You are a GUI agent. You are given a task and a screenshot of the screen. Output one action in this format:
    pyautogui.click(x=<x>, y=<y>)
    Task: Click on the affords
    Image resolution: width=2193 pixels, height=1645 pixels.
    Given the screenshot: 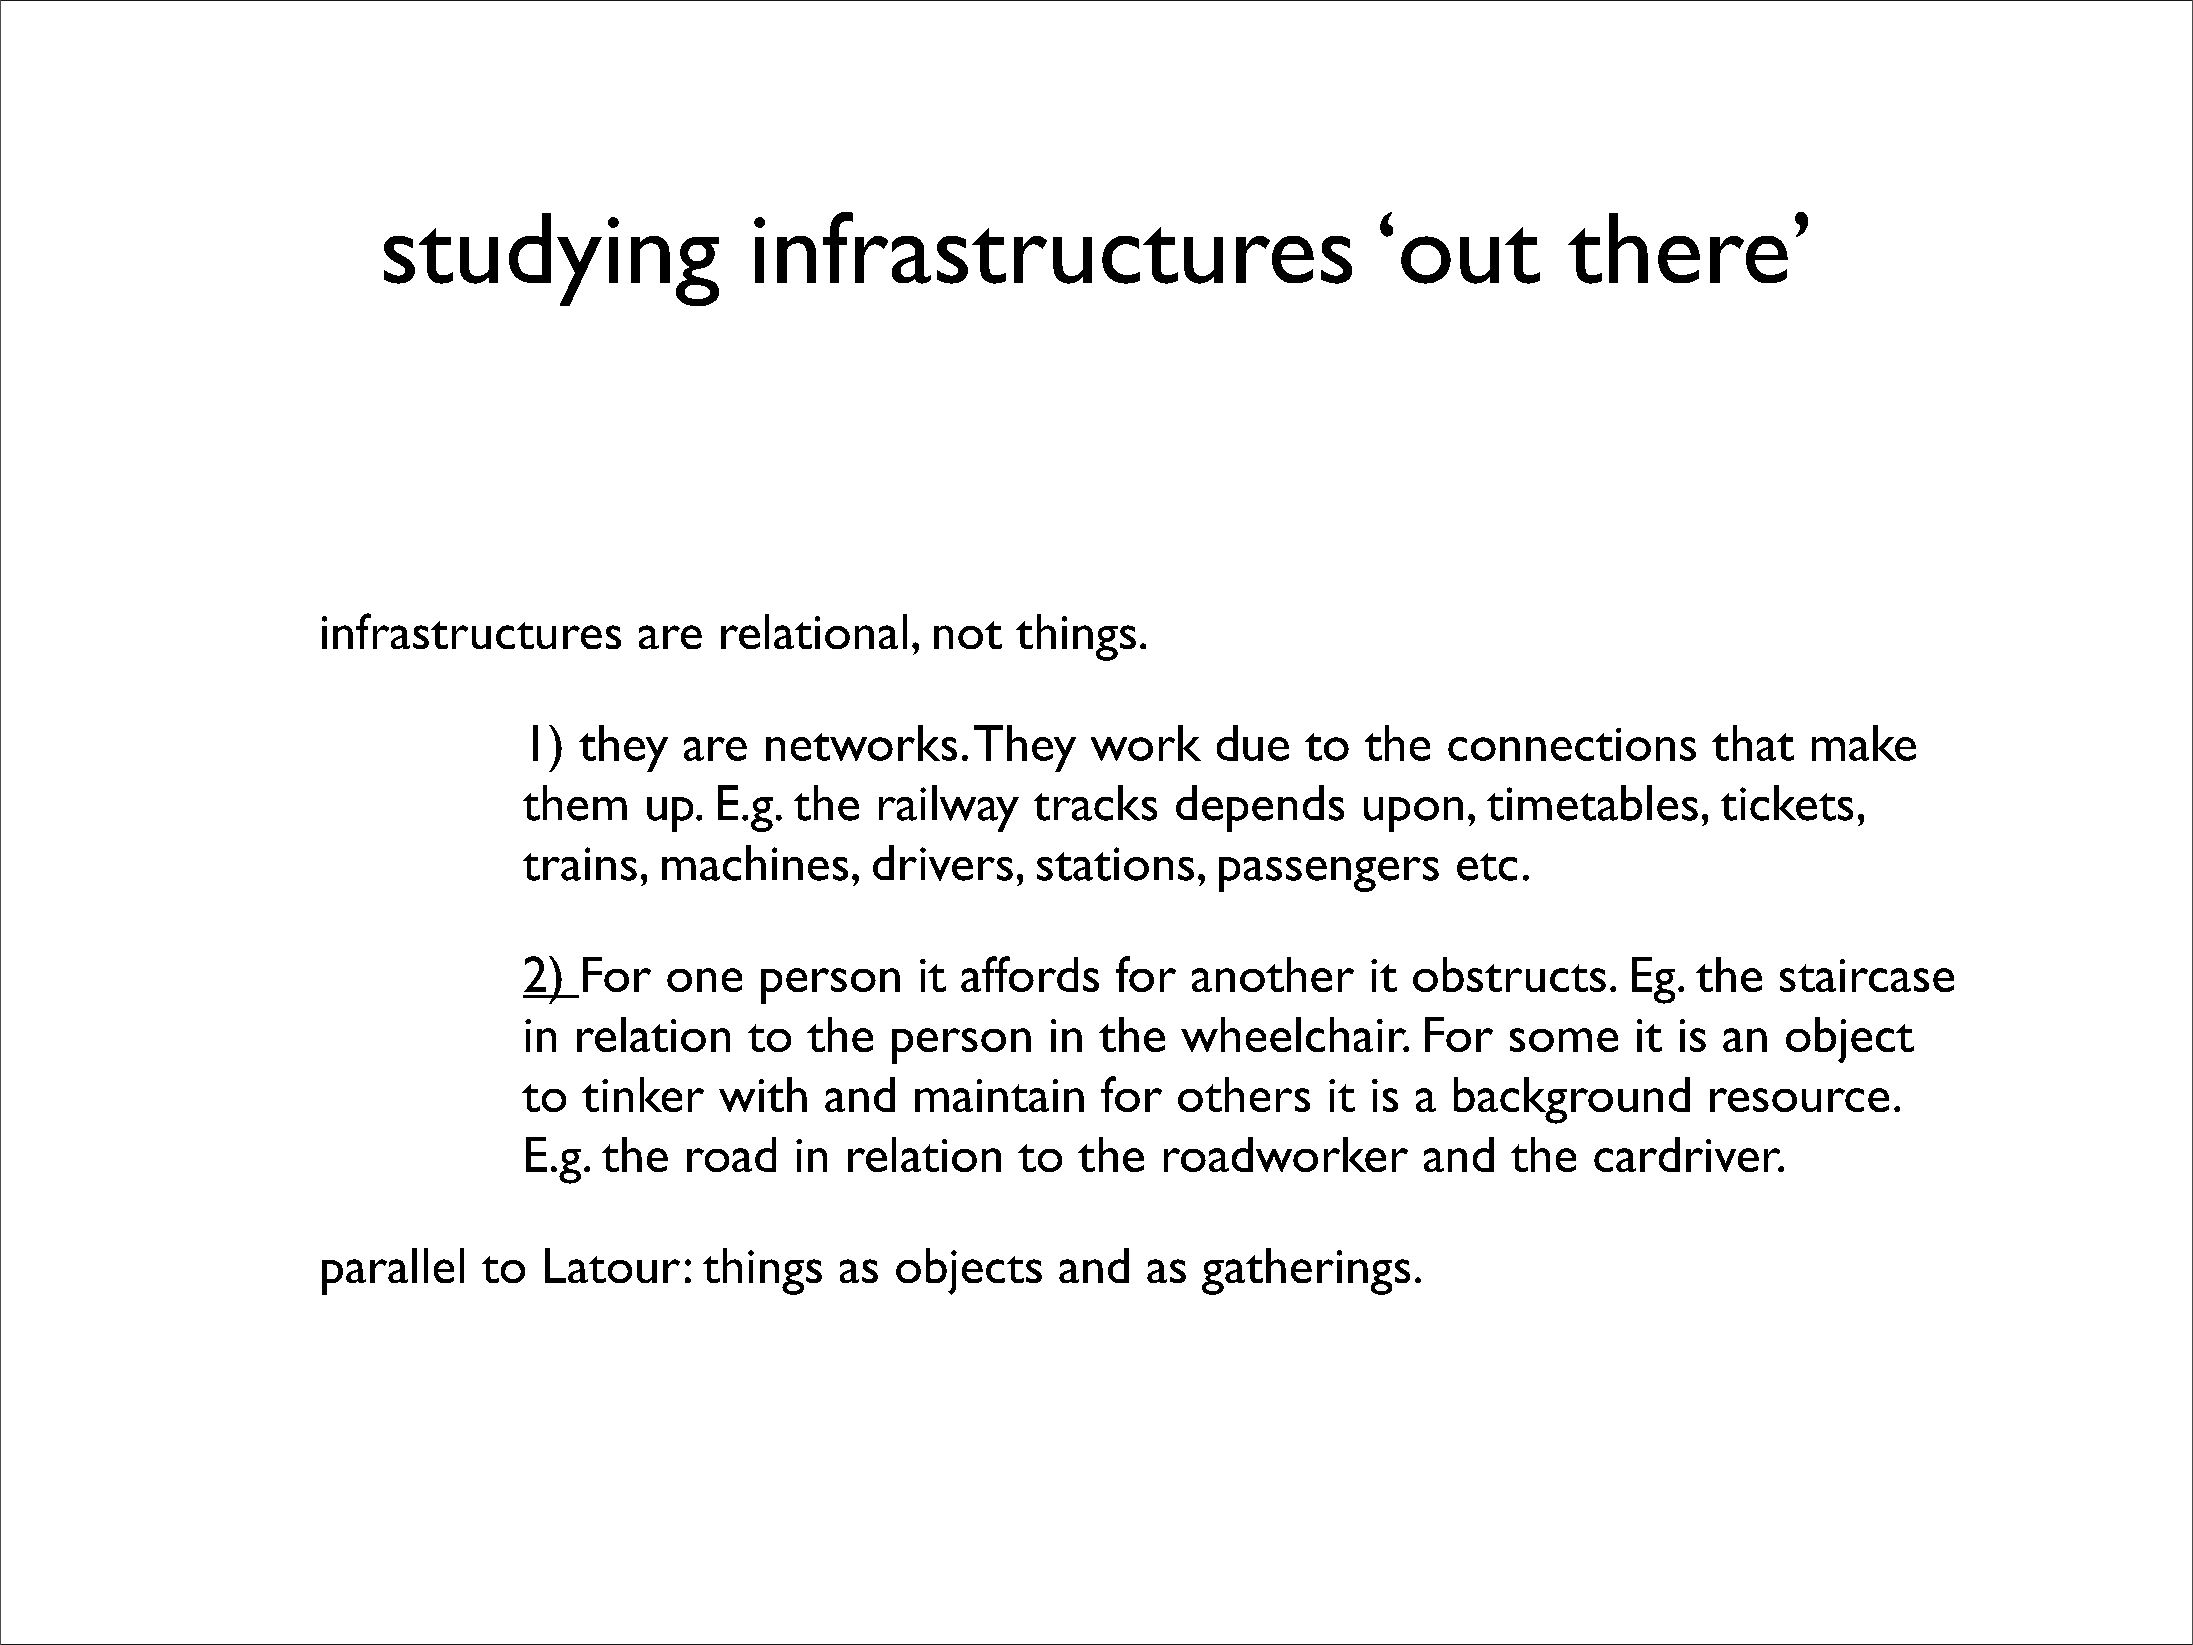 What is the action you would take?
    pyautogui.click(x=1030, y=974)
